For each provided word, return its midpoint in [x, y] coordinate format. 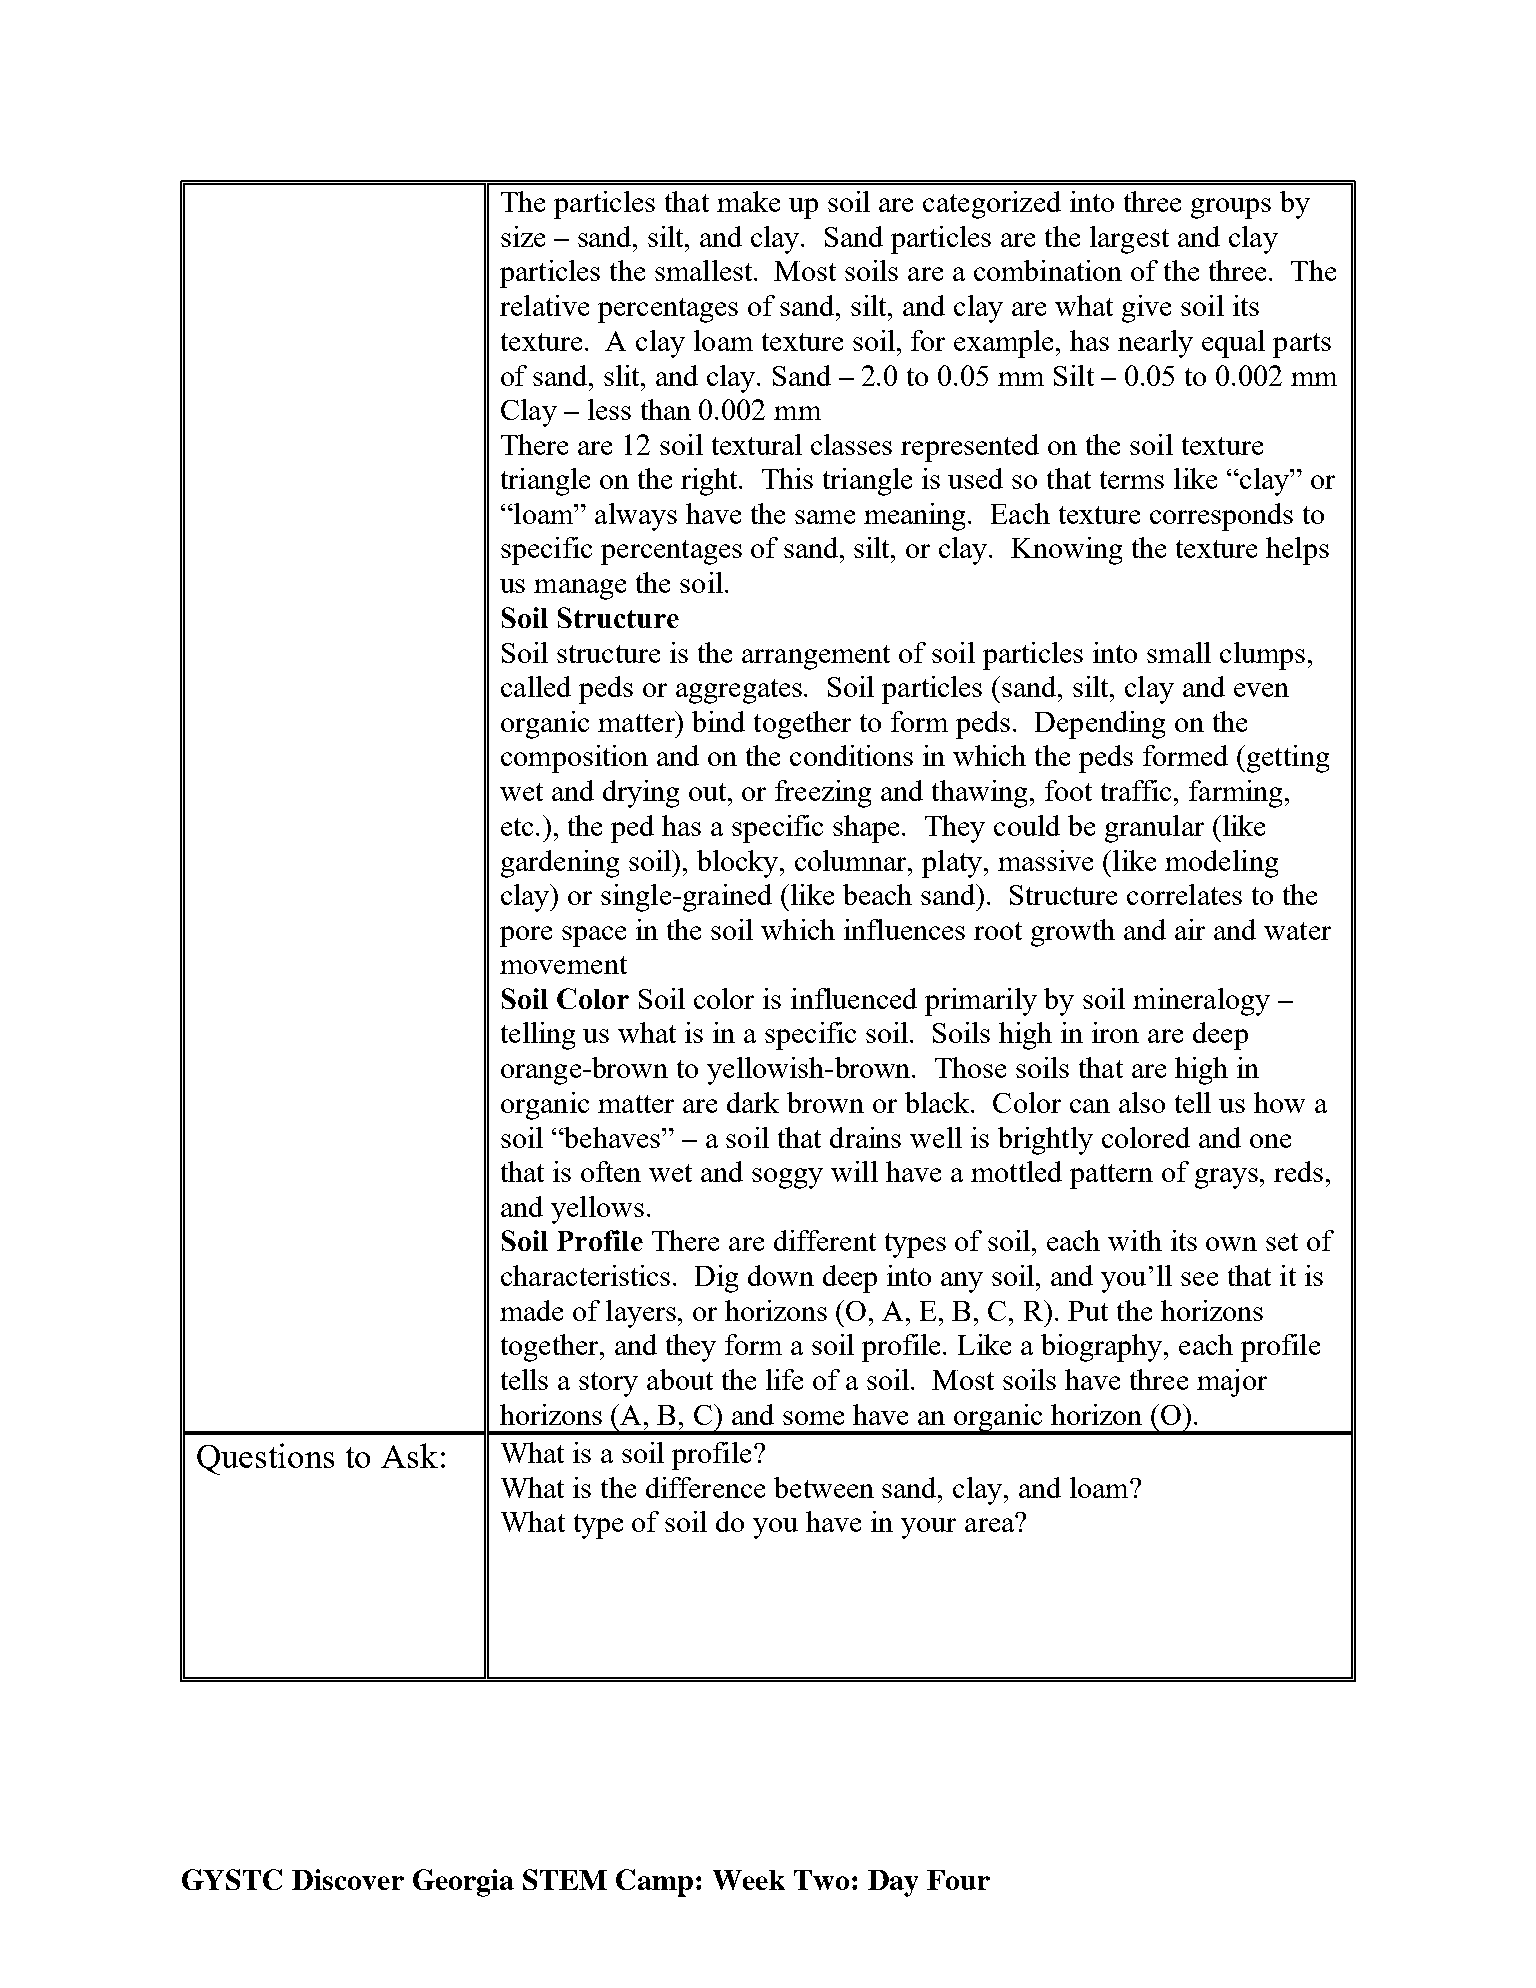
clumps [1262, 656]
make [748, 201]
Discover [348, 1879]
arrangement [816, 657]
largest [1129, 240]
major [1232, 1383]
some [813, 1418]
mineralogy [1201, 1002]
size [523, 236]
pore [526, 936]
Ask [409, 1455]
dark [753, 1102]
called [536, 686]
